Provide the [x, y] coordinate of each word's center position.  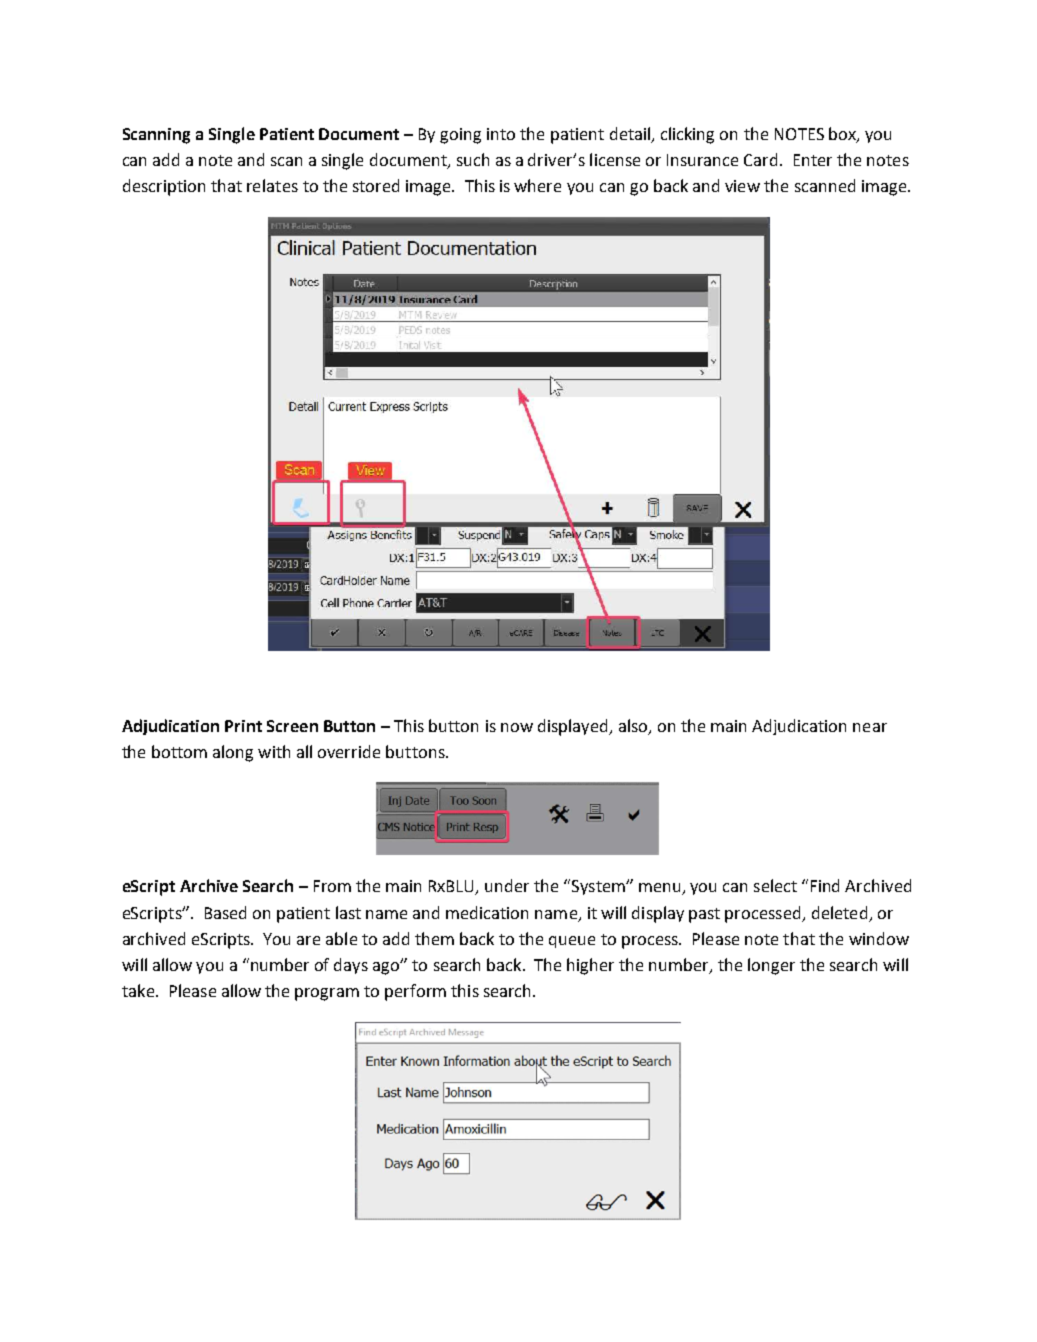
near [870, 727]
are [308, 940]
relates [272, 185]
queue [572, 942]
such [473, 159]
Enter [813, 160]
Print [243, 726]
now [517, 727]
